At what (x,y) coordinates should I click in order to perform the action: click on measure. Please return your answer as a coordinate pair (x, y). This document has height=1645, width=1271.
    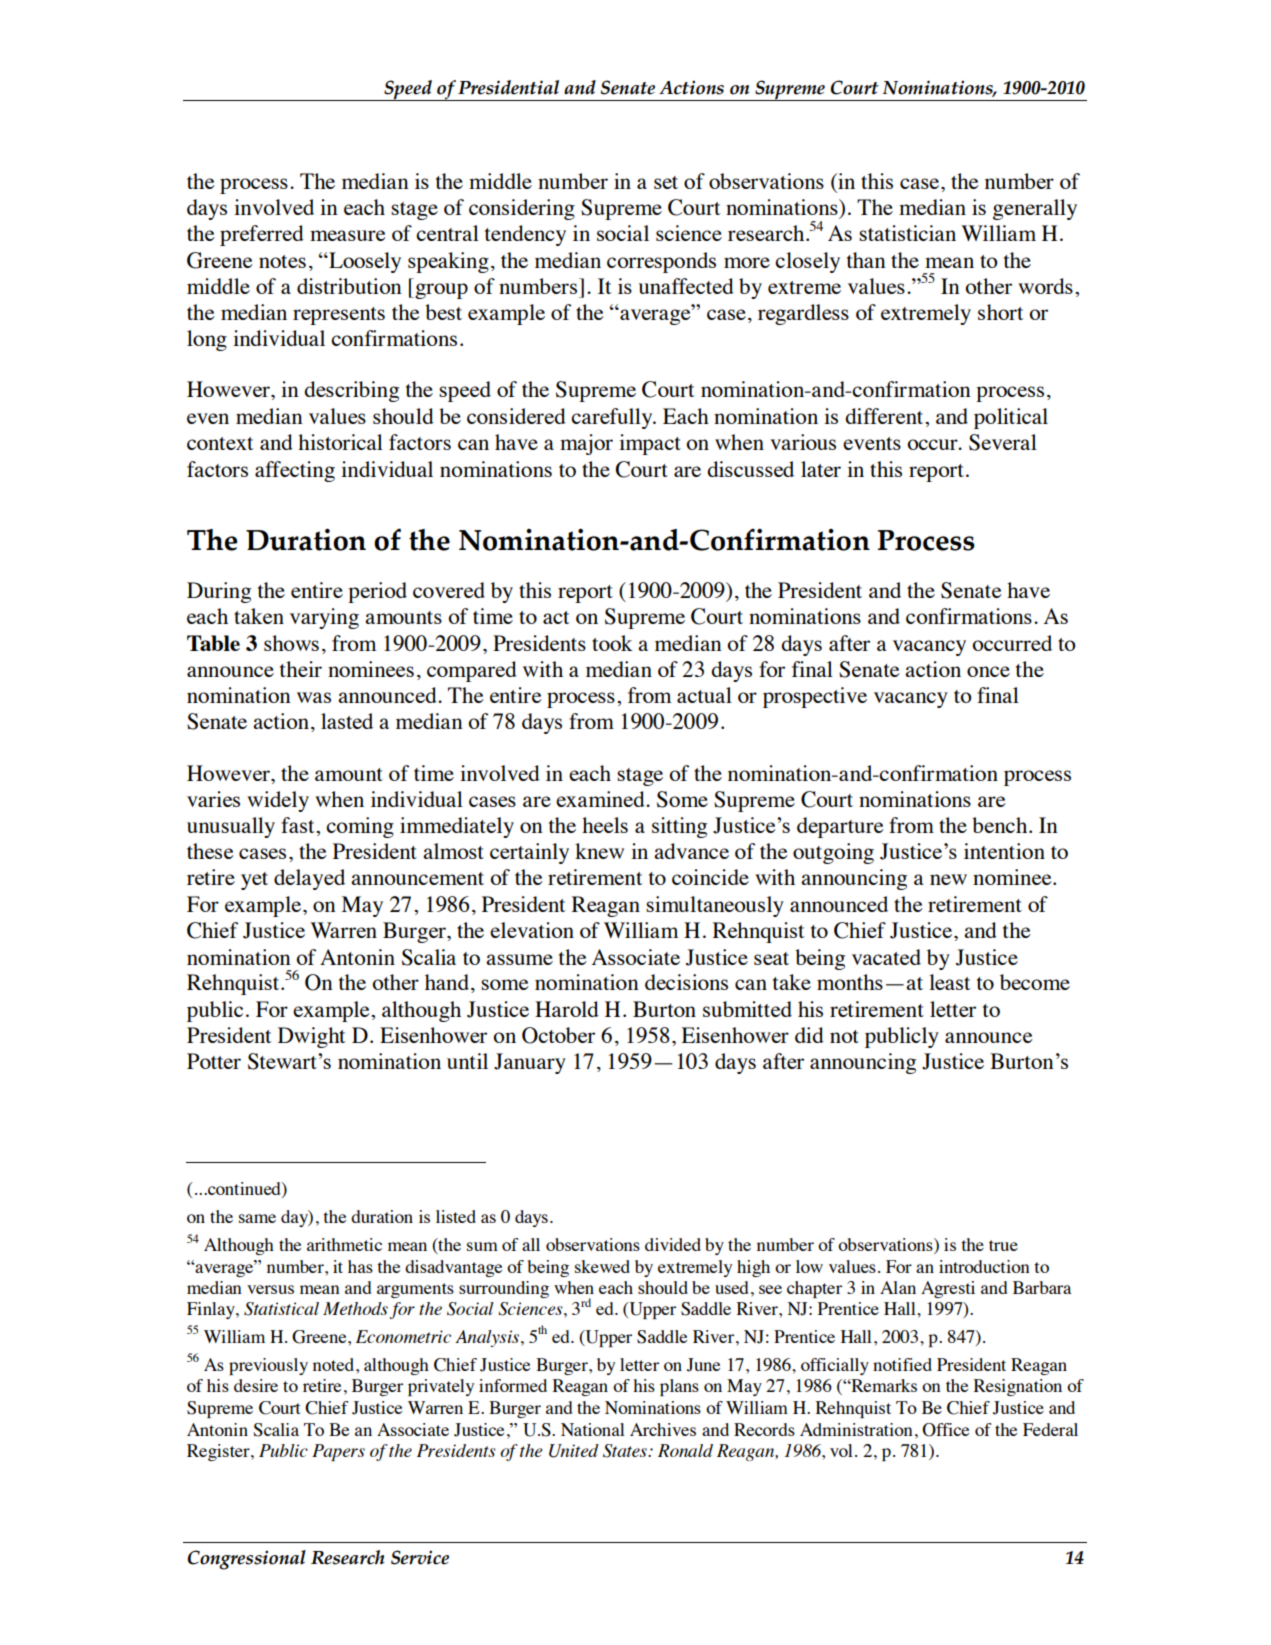
    Looking at the image, I should click on (348, 235).
